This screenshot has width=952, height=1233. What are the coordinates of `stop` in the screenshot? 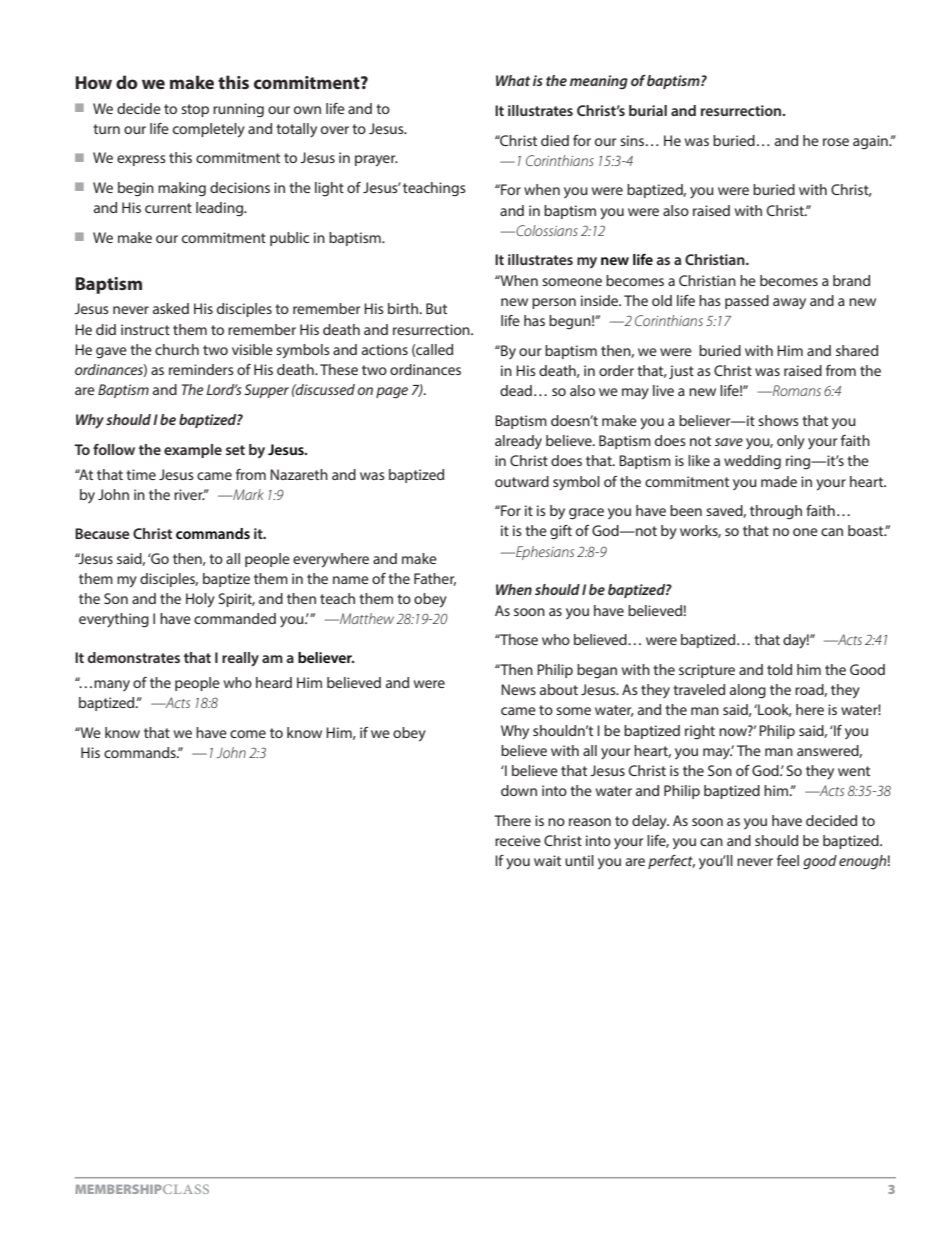 It's located at (195, 110).
